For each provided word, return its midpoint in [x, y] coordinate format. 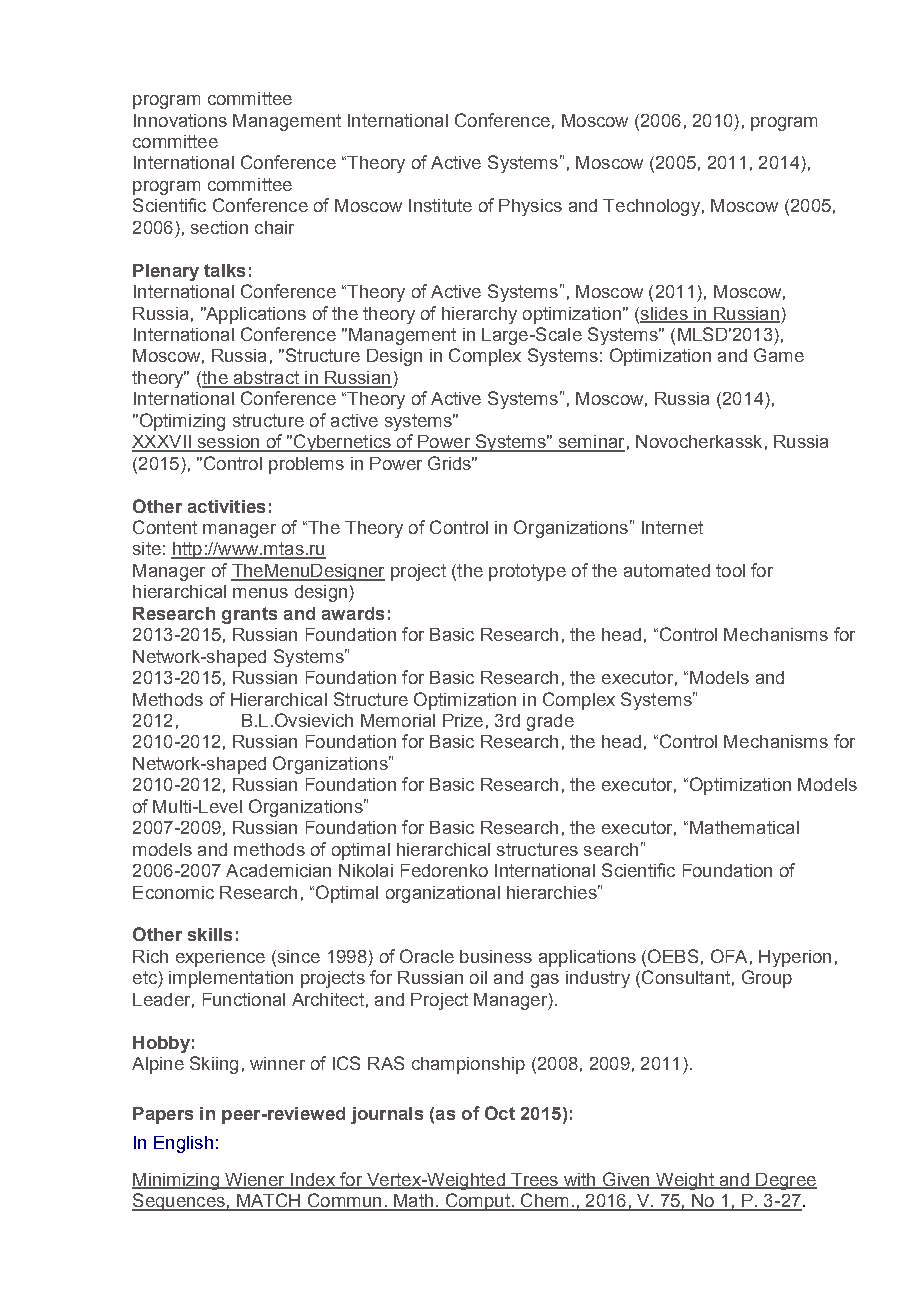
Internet [672, 527]
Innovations [180, 120]
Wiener [255, 1180]
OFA [729, 956]
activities [226, 506]
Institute [440, 205]
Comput [477, 1202]
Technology [651, 207]
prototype [527, 572]
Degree [785, 1181]
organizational [443, 894]
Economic [173, 892]
